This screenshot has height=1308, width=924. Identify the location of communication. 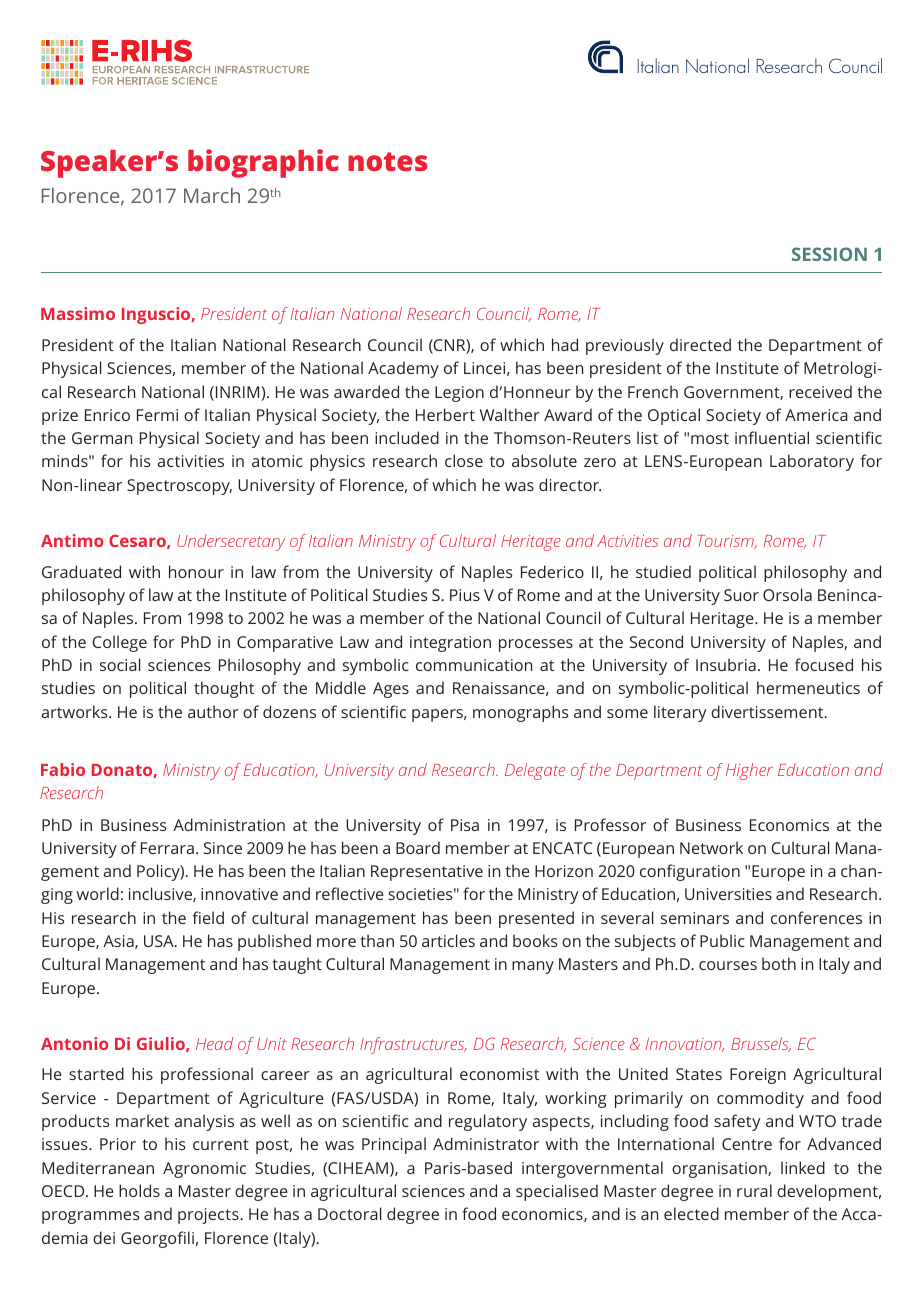
(474, 665).
